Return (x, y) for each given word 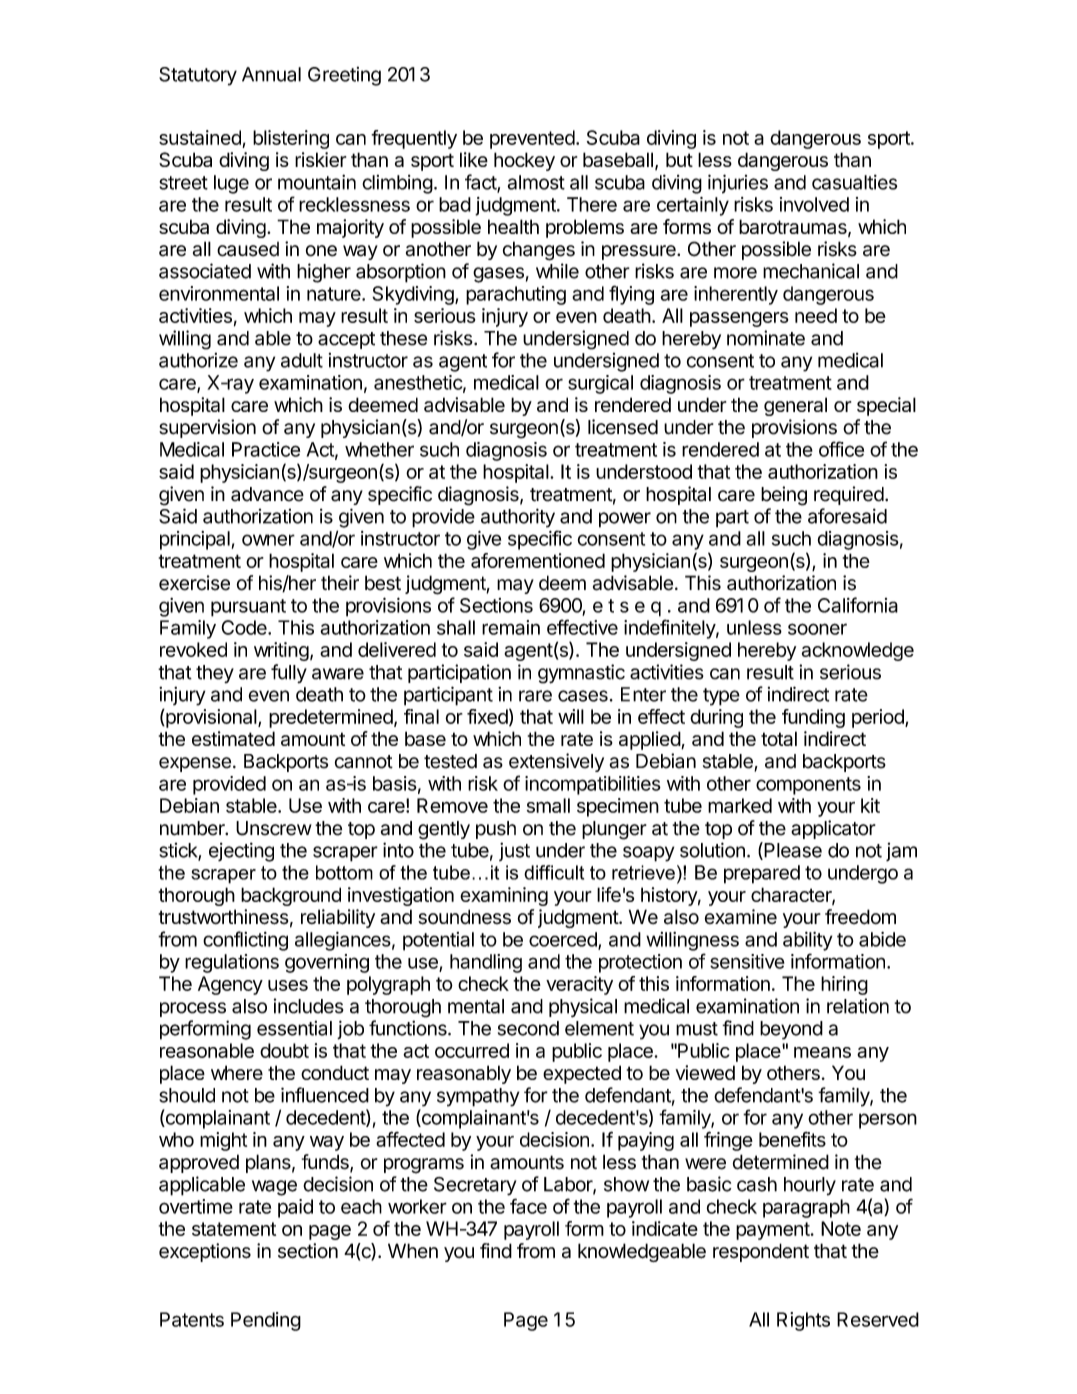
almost (536, 182)
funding (813, 718)
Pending (266, 1321)
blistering (291, 139)
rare (535, 696)
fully (289, 673)
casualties (854, 182)
